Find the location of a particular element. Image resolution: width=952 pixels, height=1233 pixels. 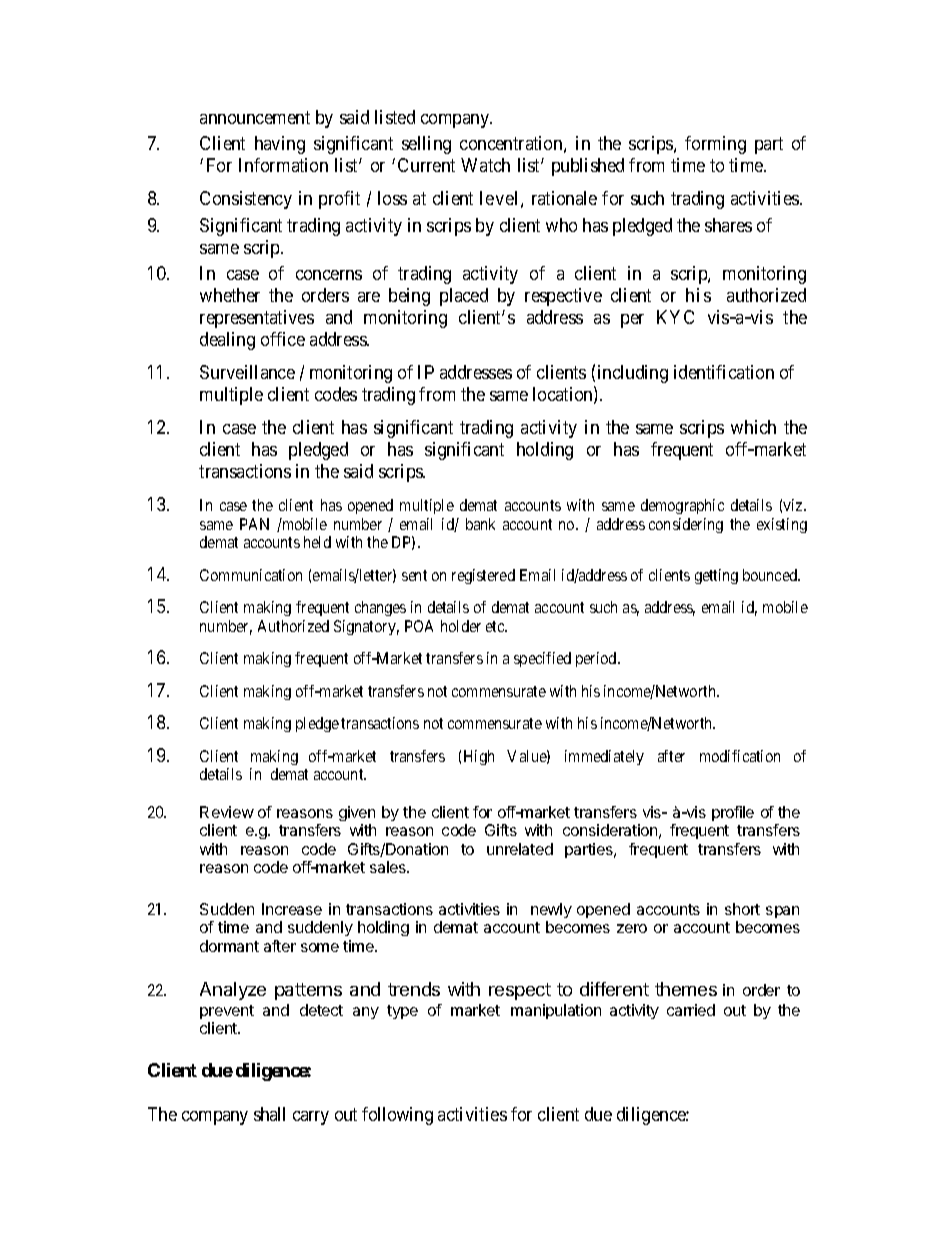

forming is located at coordinates (715, 145).
